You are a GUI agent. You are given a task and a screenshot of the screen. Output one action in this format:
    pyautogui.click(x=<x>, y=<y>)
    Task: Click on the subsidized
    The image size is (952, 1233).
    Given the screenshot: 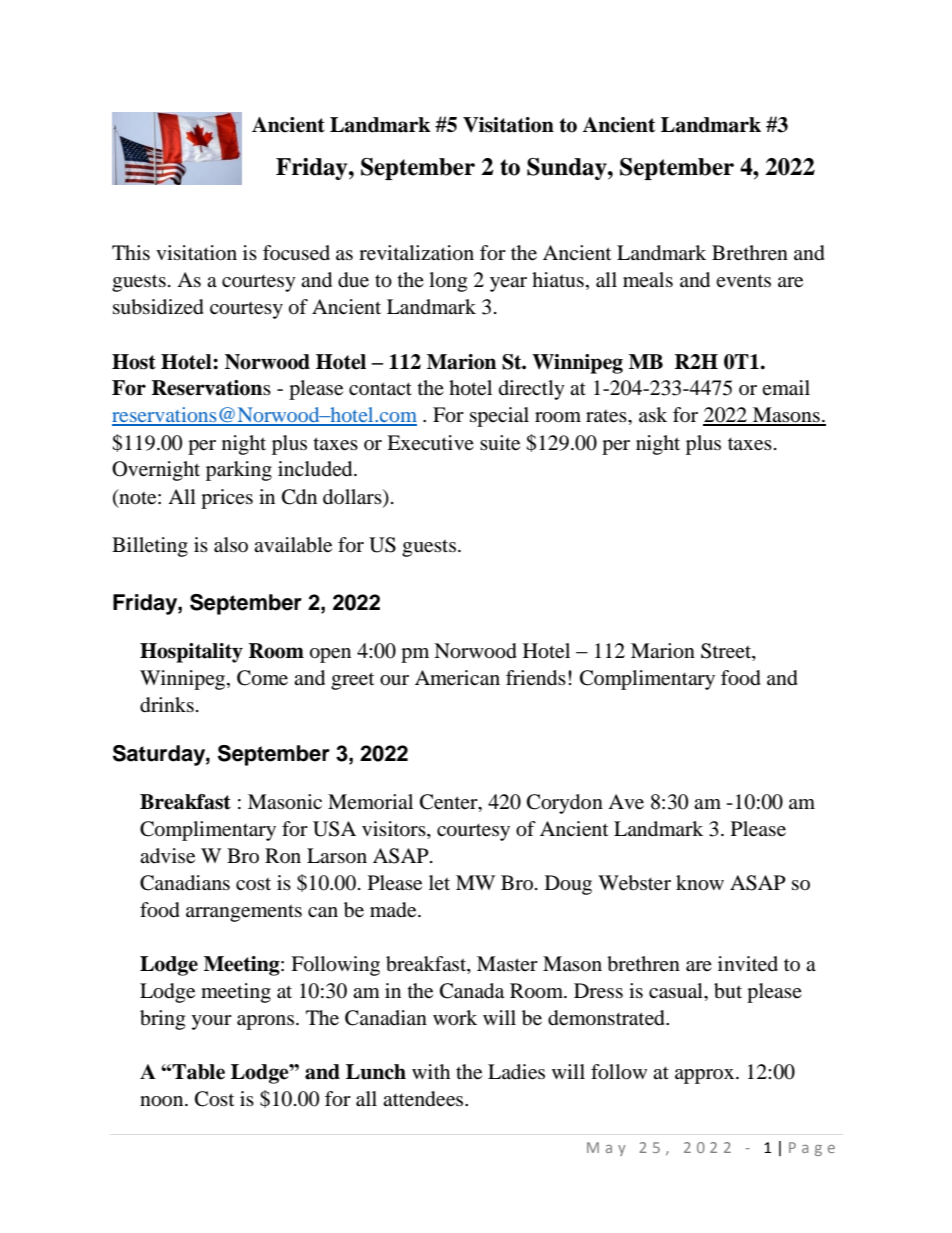 What is the action you would take?
    pyautogui.click(x=158, y=307)
